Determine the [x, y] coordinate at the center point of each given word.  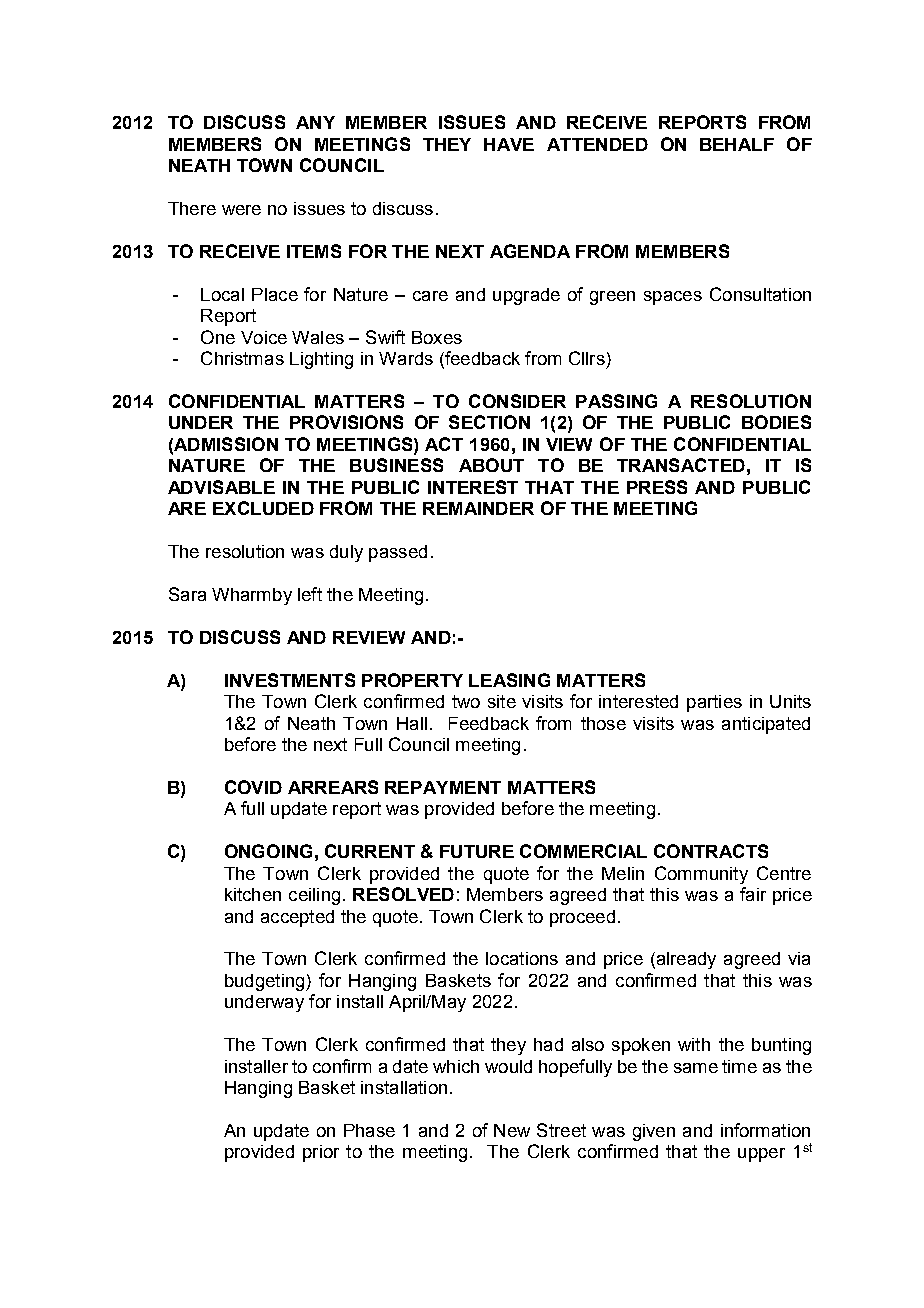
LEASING [509, 680]
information [765, 1130]
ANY [315, 122]
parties [714, 703]
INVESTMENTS [290, 680]
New [512, 1130]
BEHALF [737, 144]
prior [321, 1153]
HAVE [509, 144]
